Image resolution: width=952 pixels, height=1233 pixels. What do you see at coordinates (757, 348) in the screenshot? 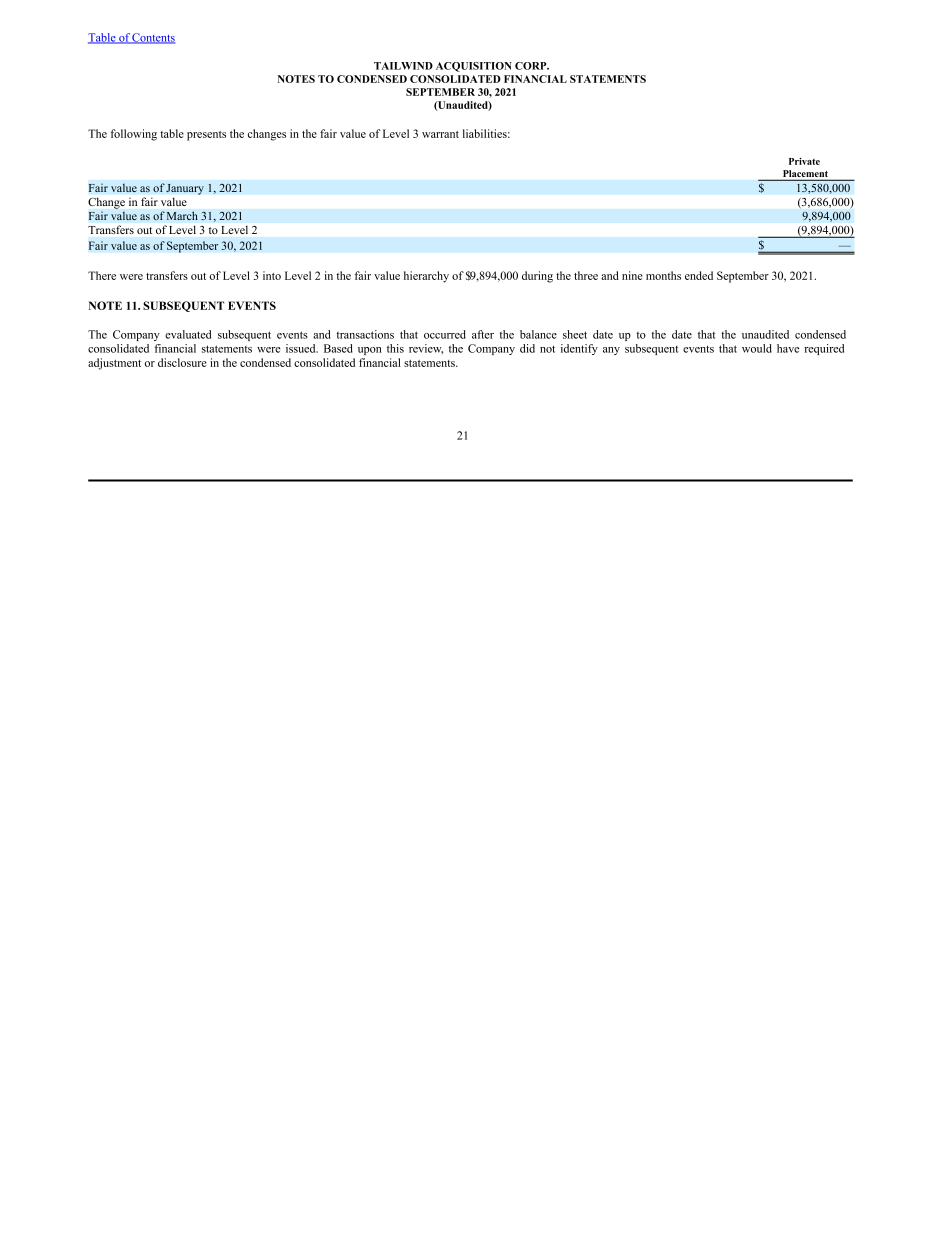
I see `would` at bounding box center [757, 348].
